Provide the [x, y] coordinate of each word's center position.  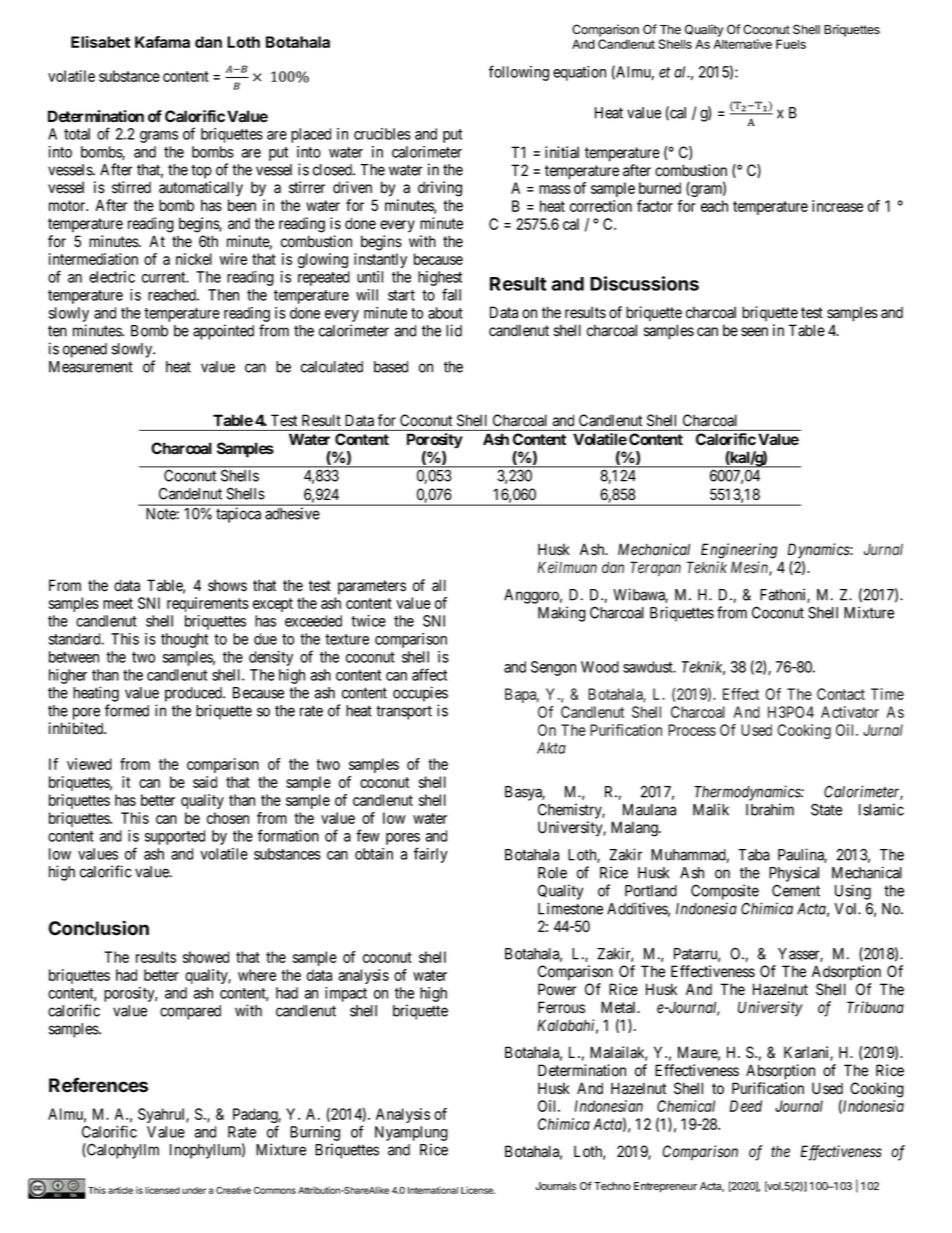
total [77, 134]
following [519, 73]
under [194, 1190]
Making [562, 614]
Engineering [739, 551]
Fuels [791, 44]
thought [184, 640]
